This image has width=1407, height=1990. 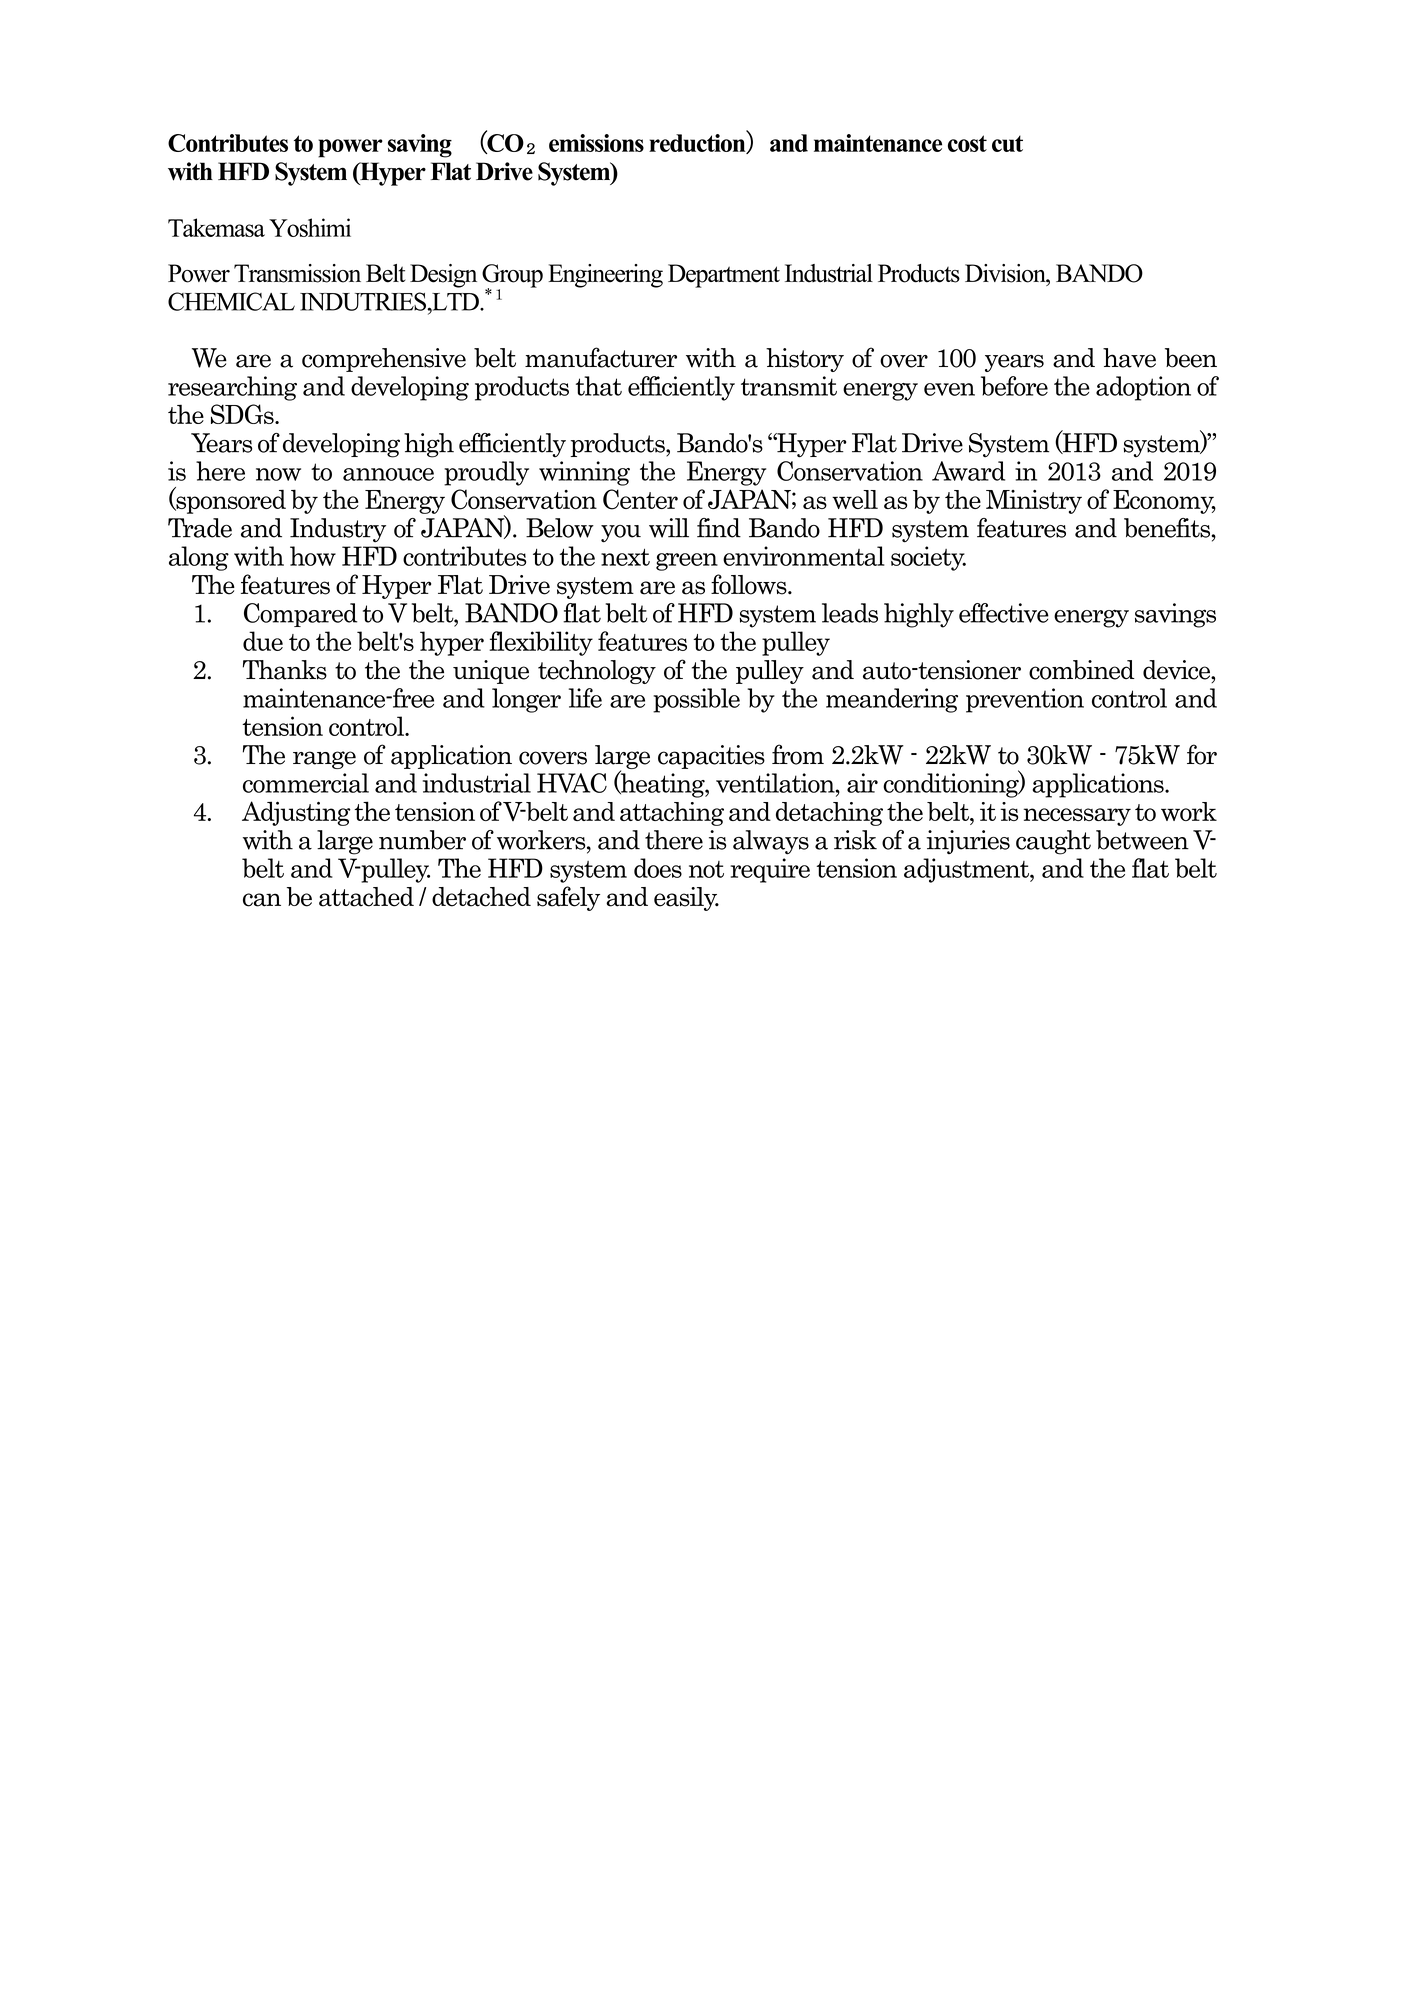 What do you see at coordinates (1034, 502) in the image?
I see `Ministry` at bounding box center [1034, 502].
